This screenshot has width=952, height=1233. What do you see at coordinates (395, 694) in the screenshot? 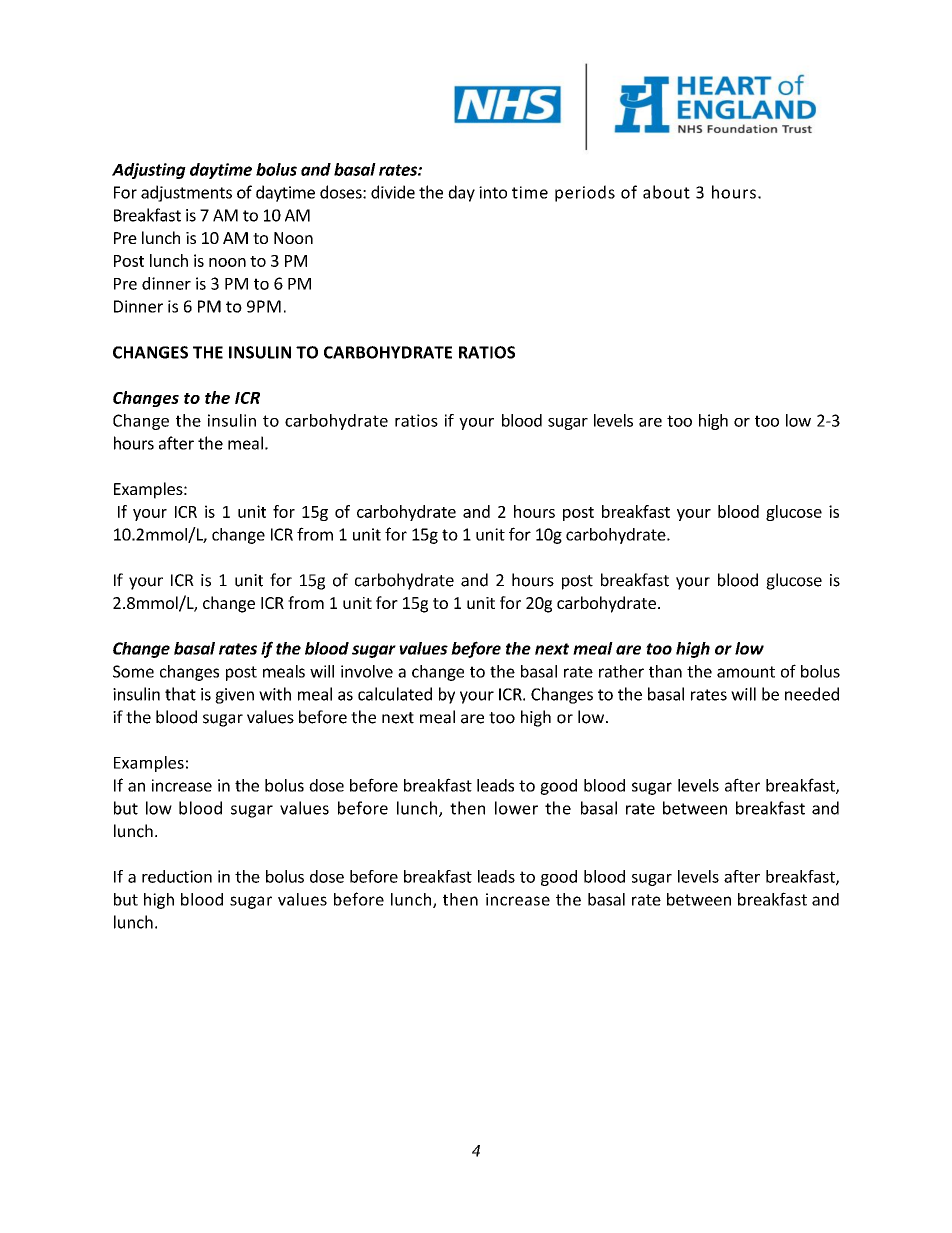
I see `calculated` at bounding box center [395, 694].
